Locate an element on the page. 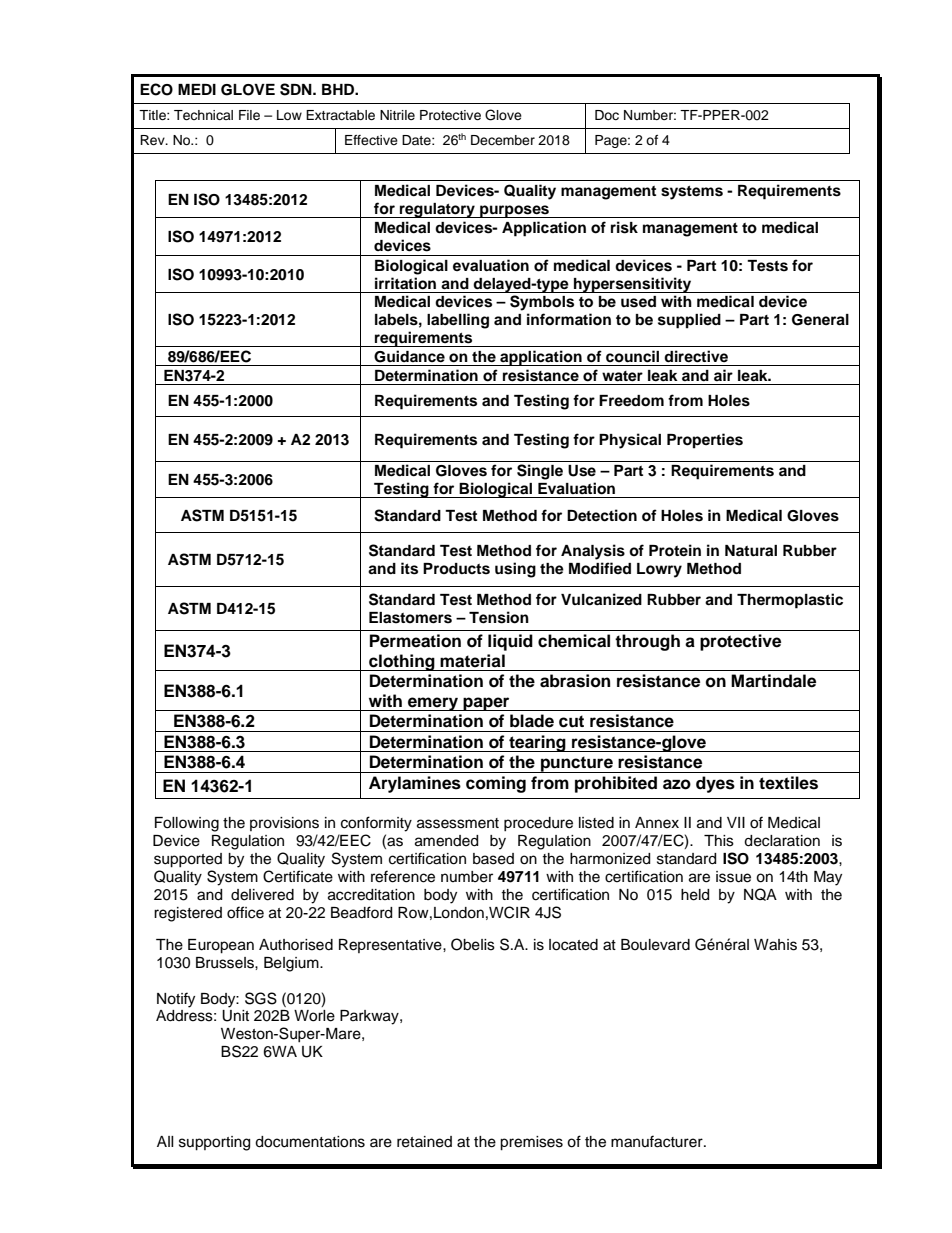  File is located at coordinates (249, 115).
